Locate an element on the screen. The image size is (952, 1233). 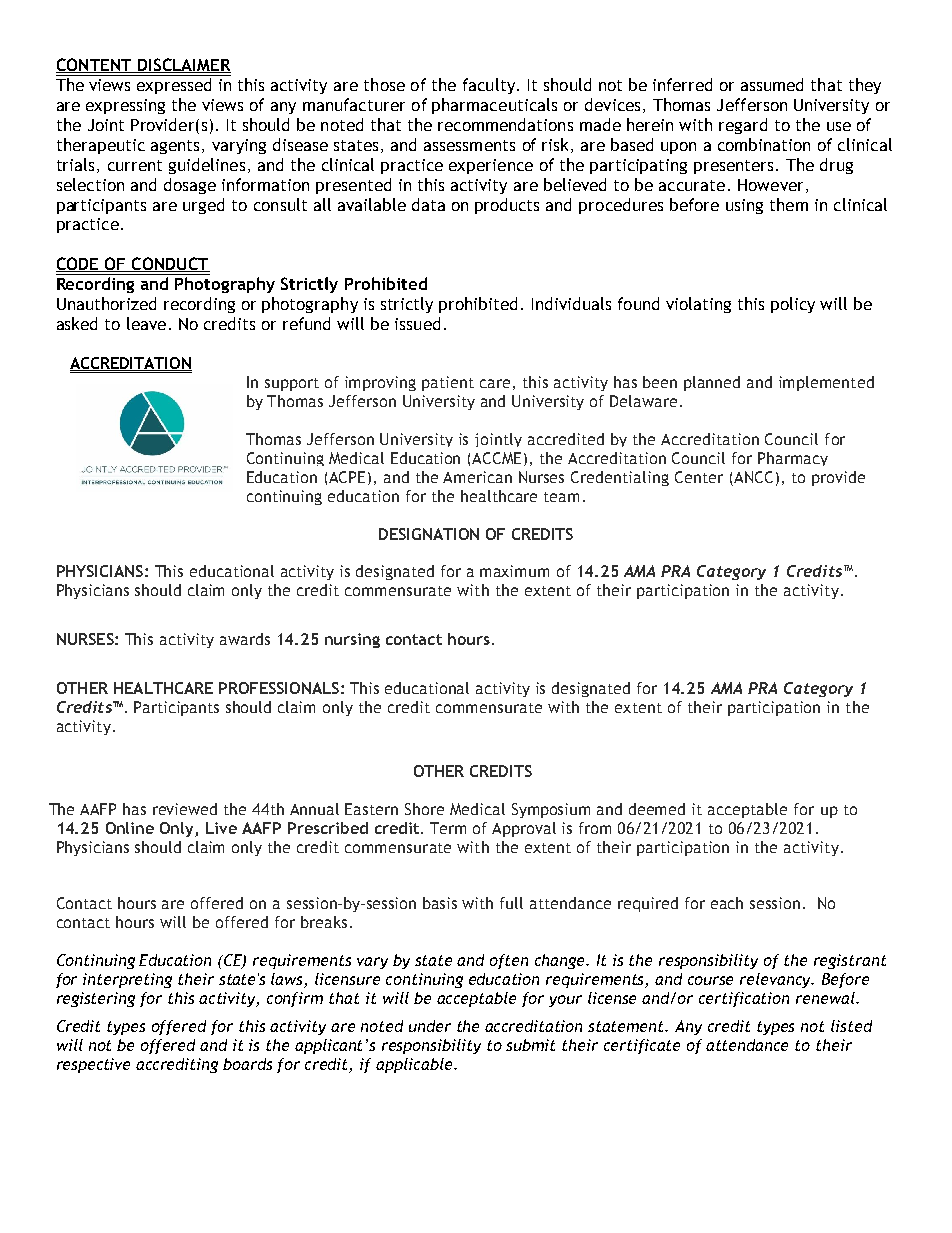
Shore is located at coordinates (424, 809).
